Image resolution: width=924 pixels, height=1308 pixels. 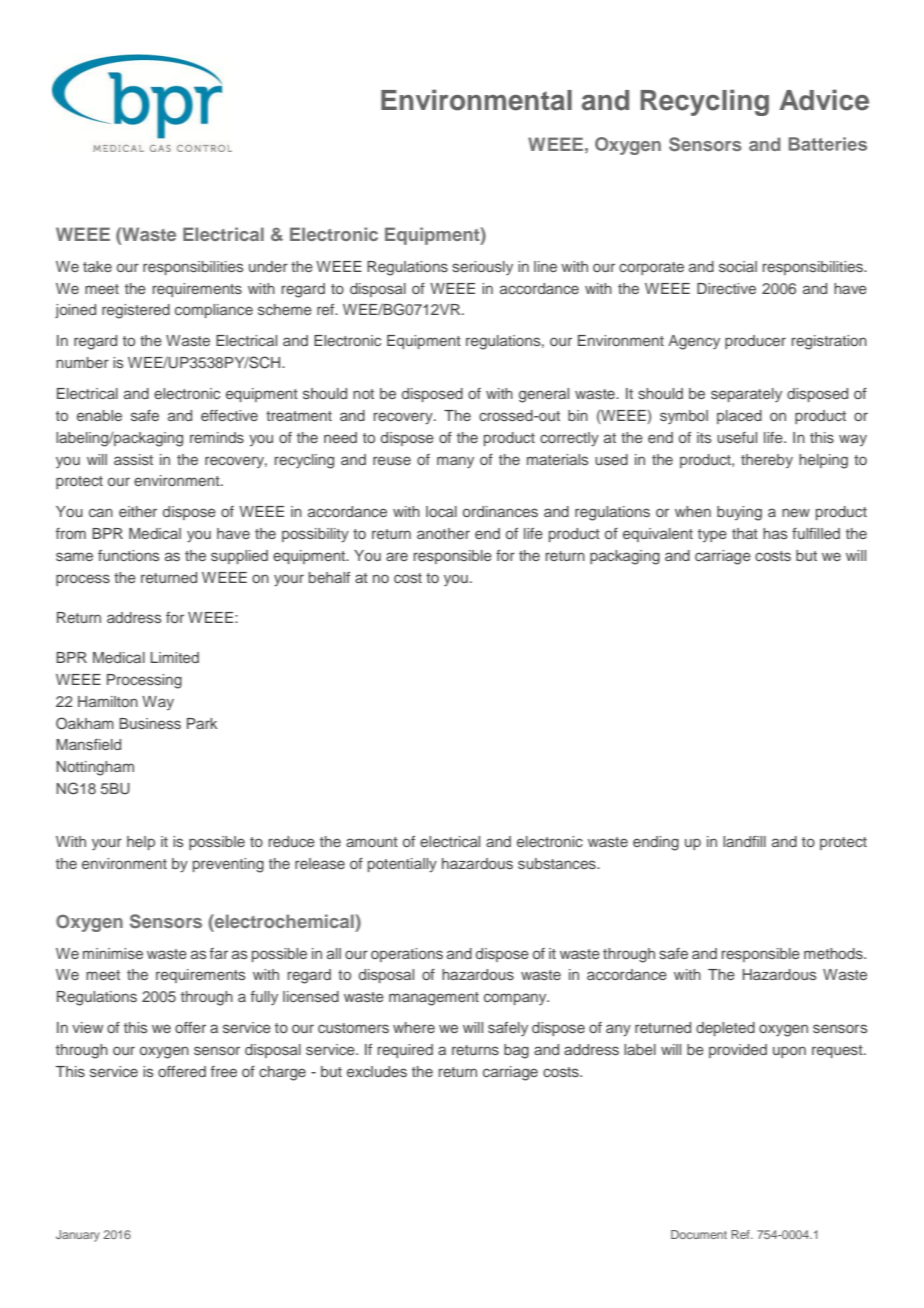 I want to click on January, so click(x=78, y=1236).
